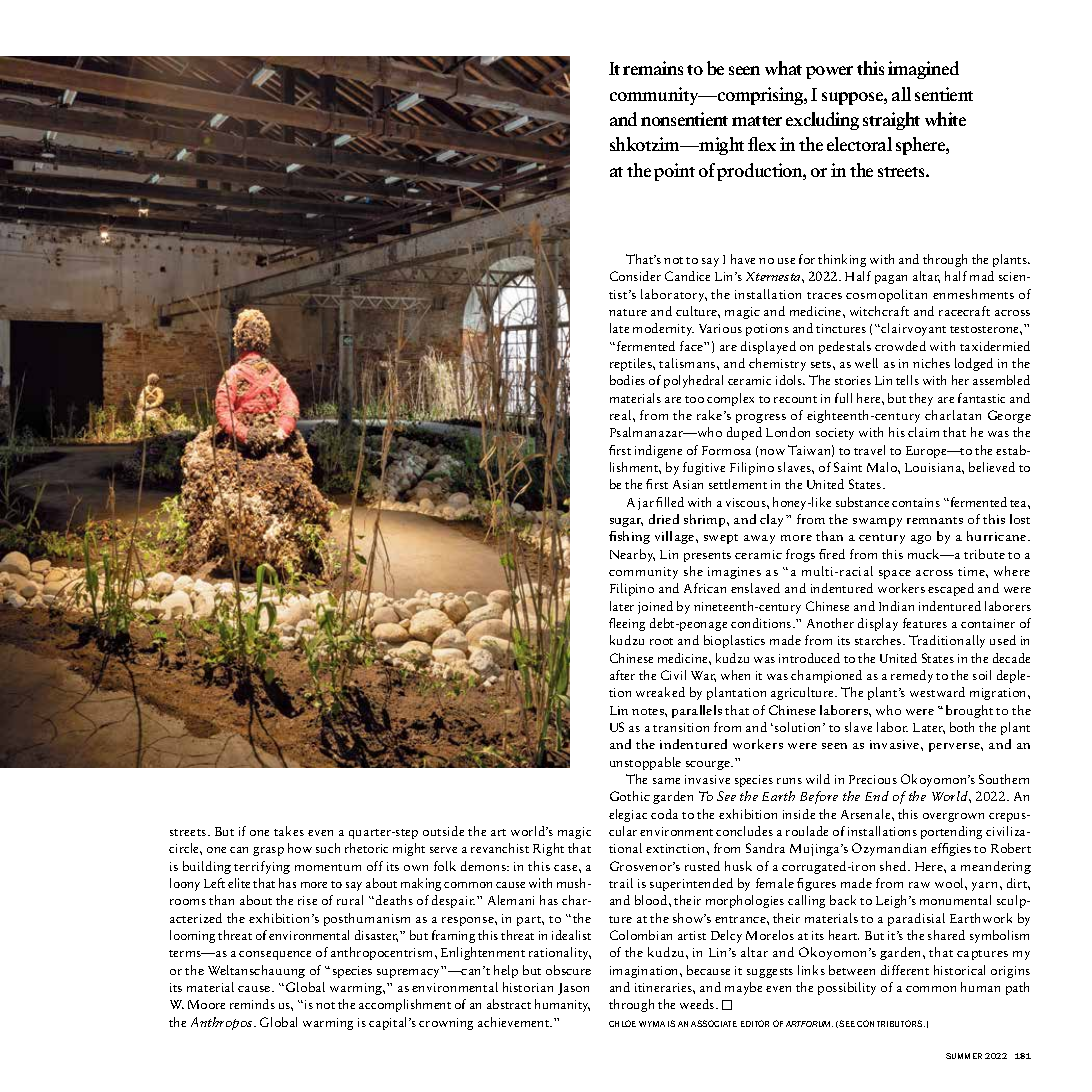  What do you see at coordinates (632, 364) in the page?
I see `reptiles` at bounding box center [632, 364].
